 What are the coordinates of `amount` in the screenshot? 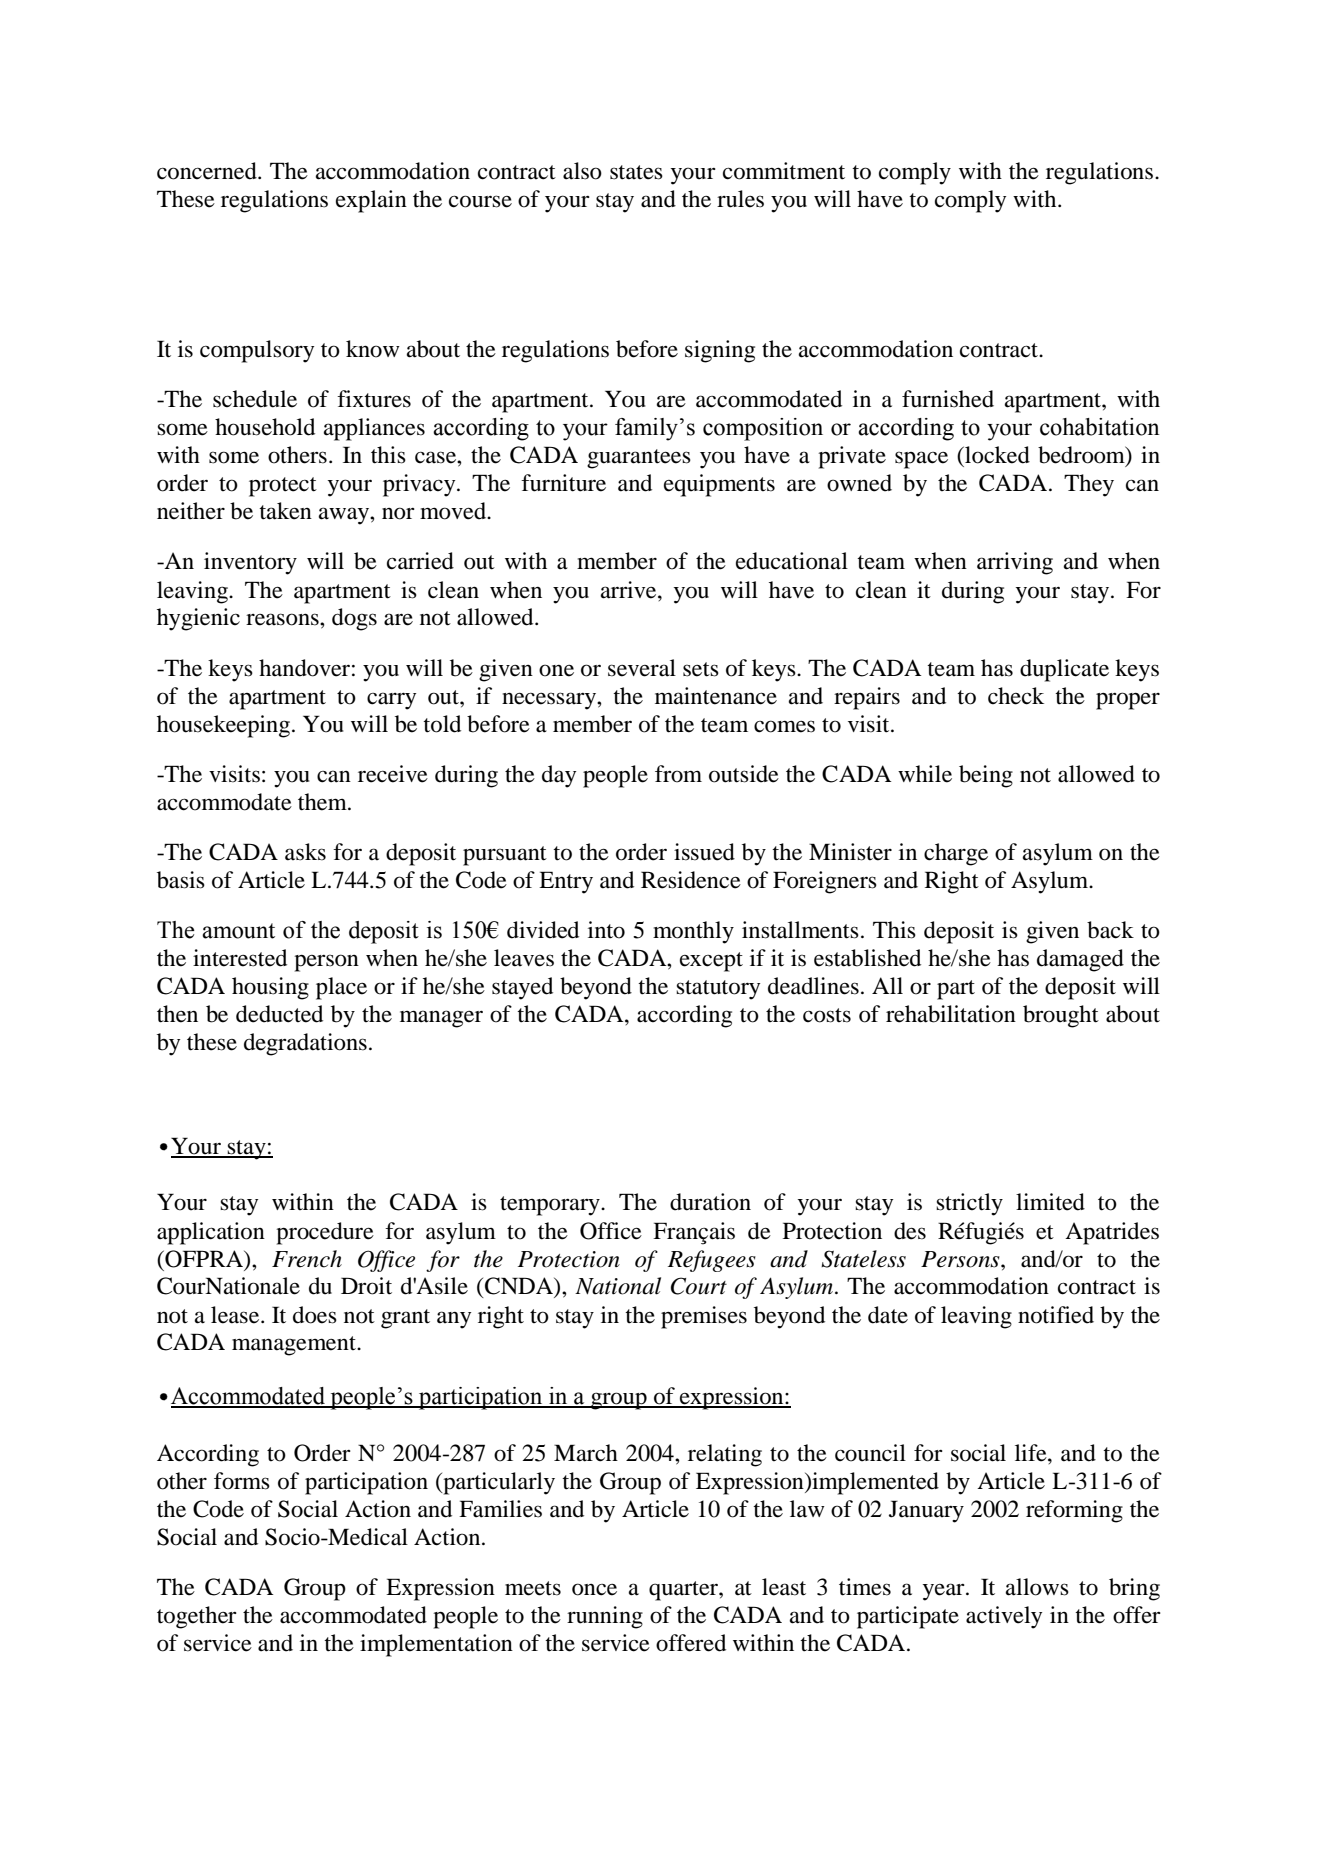 It's located at (238, 931).
